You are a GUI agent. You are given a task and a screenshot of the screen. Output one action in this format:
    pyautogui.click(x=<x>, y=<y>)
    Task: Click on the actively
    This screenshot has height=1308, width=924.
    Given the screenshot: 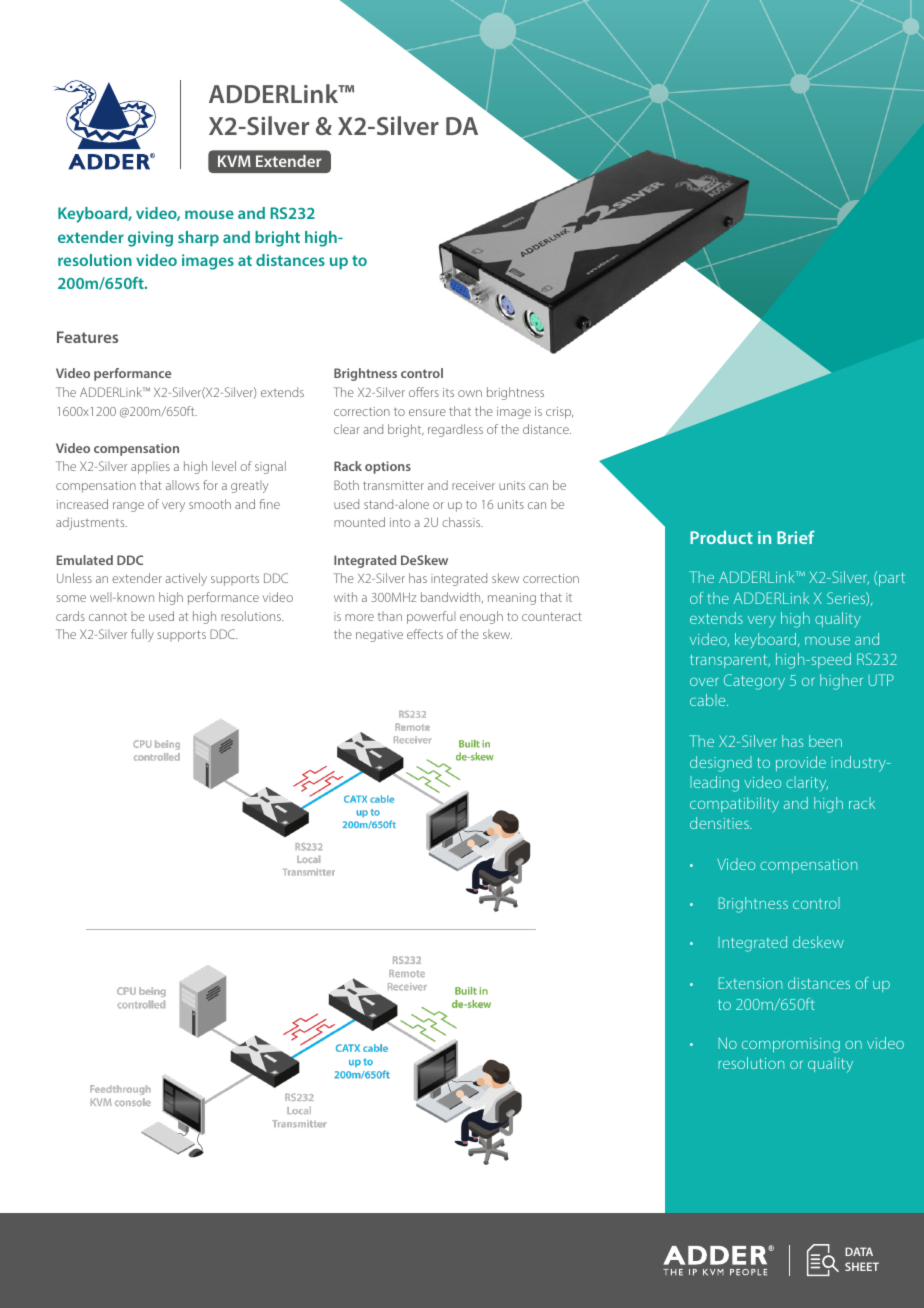 What is the action you would take?
    pyautogui.click(x=186, y=579)
